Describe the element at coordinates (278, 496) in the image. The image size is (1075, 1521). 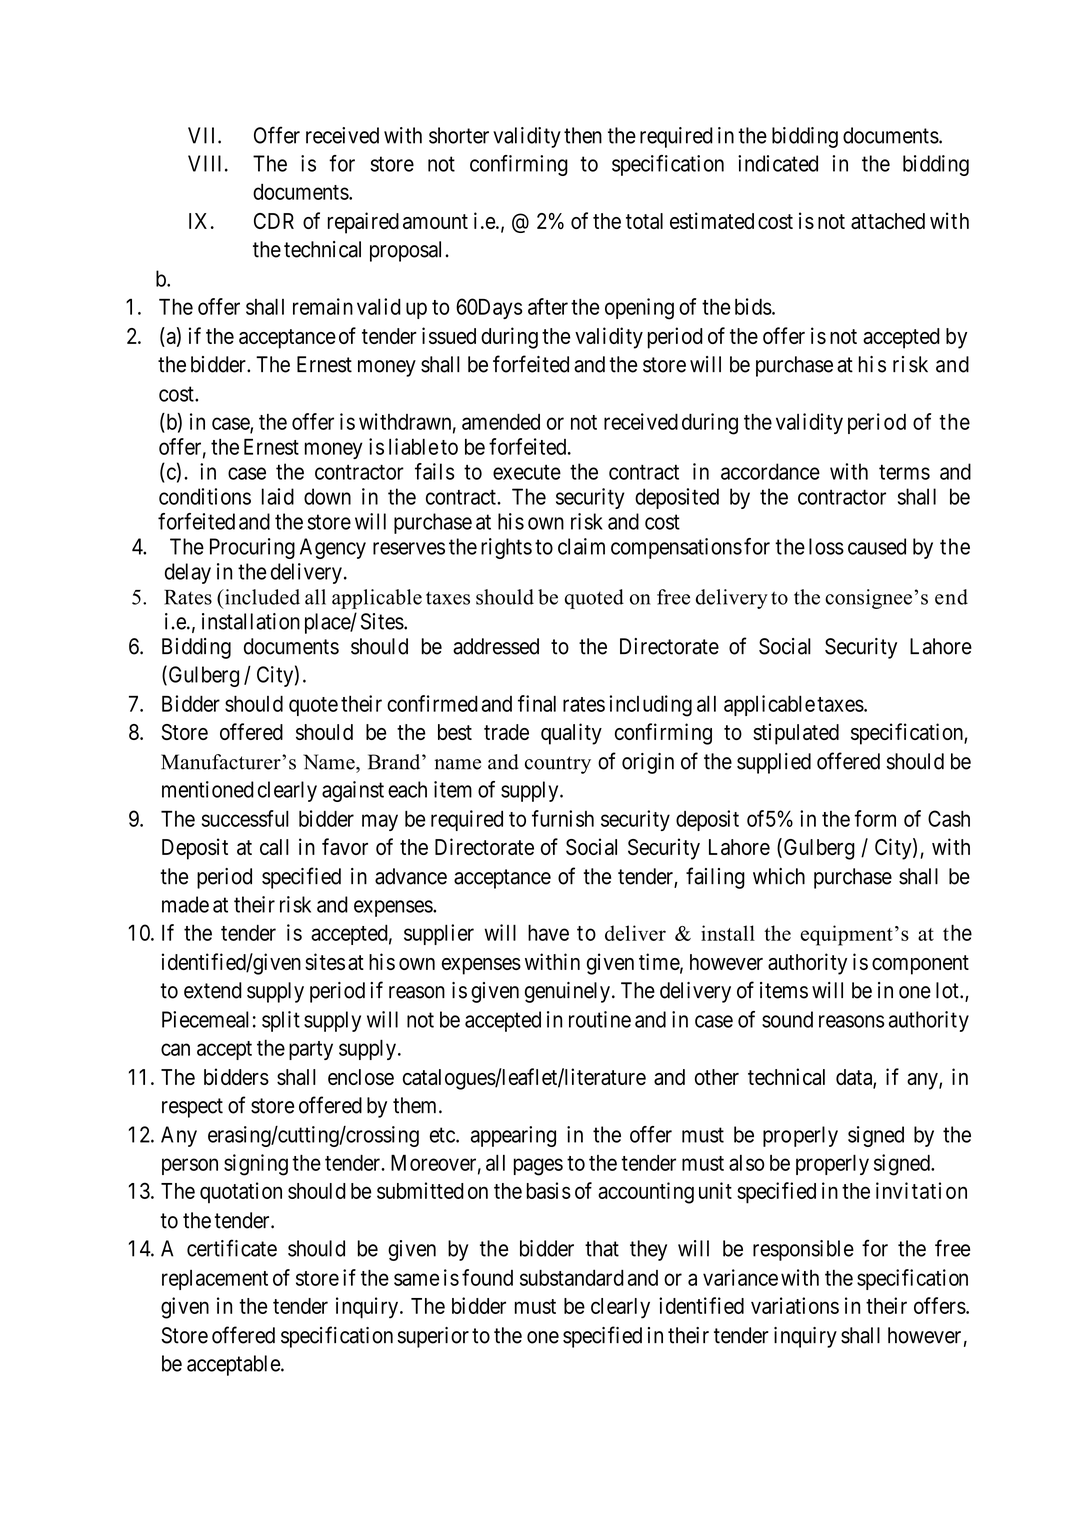
I see `laid` at that location.
